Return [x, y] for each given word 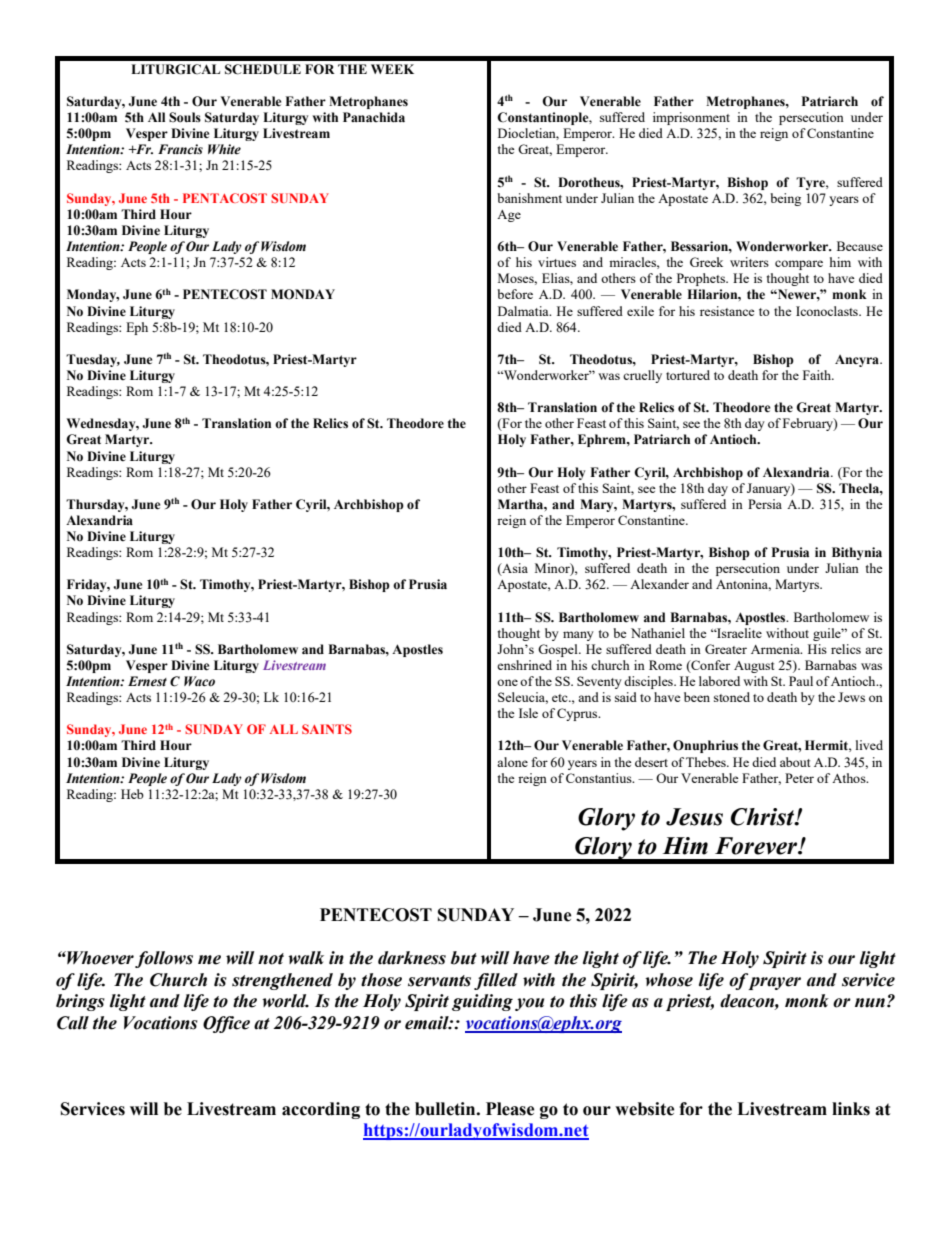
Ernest [147, 681]
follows [164, 959]
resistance [727, 311]
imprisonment [691, 118]
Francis [180, 149]
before [515, 294]
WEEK [392, 69]
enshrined [524, 665]
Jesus [694, 817]
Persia [765, 504]
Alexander [659, 584]
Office [226, 1024]
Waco [199, 681]
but [464, 958]
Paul [801, 681]
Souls [185, 117]
